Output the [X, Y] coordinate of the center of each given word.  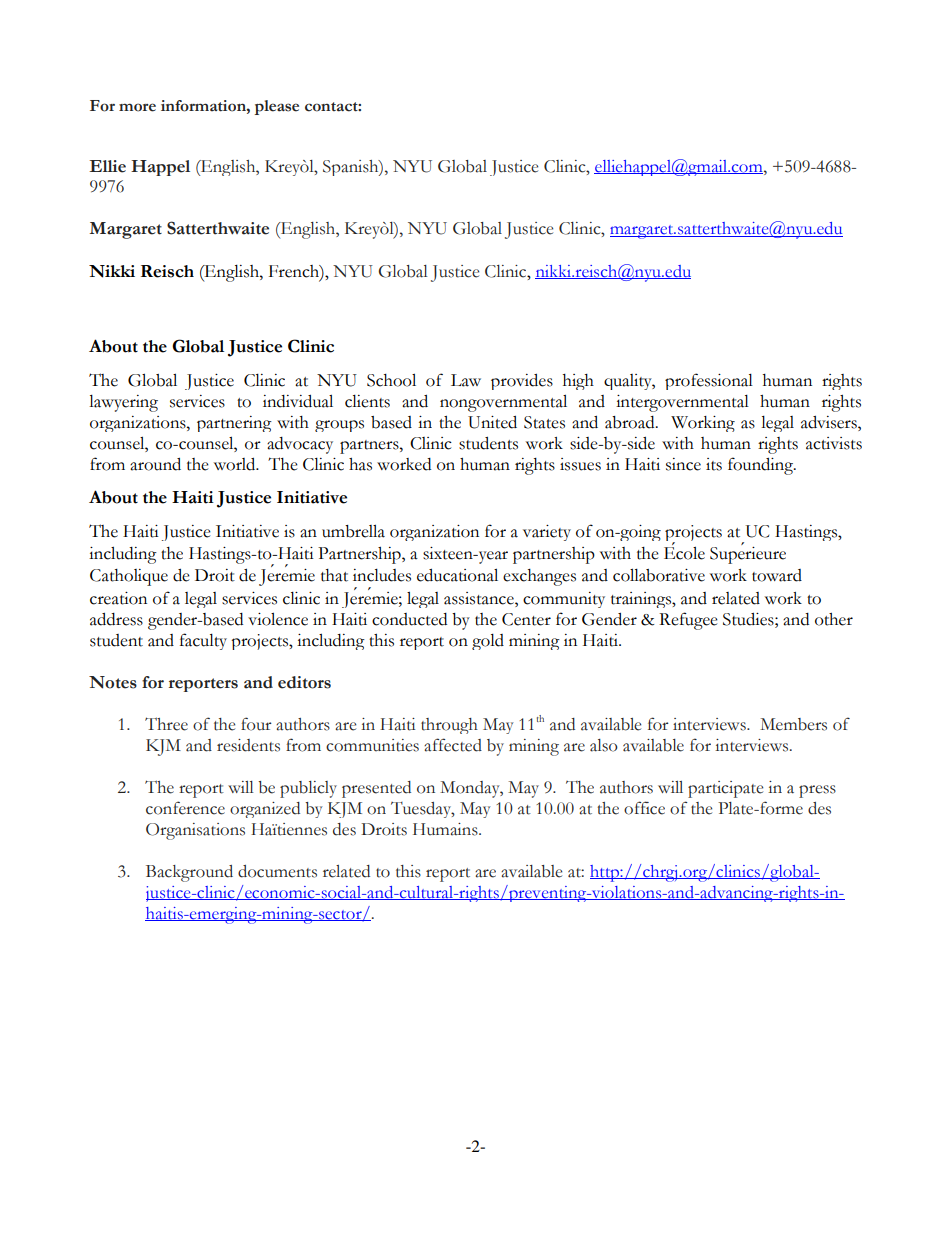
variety [547, 533]
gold [488, 642]
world [236, 464]
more [137, 107]
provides [522, 382]
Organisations [195, 831]
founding [762, 466]
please [276, 107]
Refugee [688, 621]
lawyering [123, 403]
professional [709, 381]
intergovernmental [682, 403]
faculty [203, 641]
